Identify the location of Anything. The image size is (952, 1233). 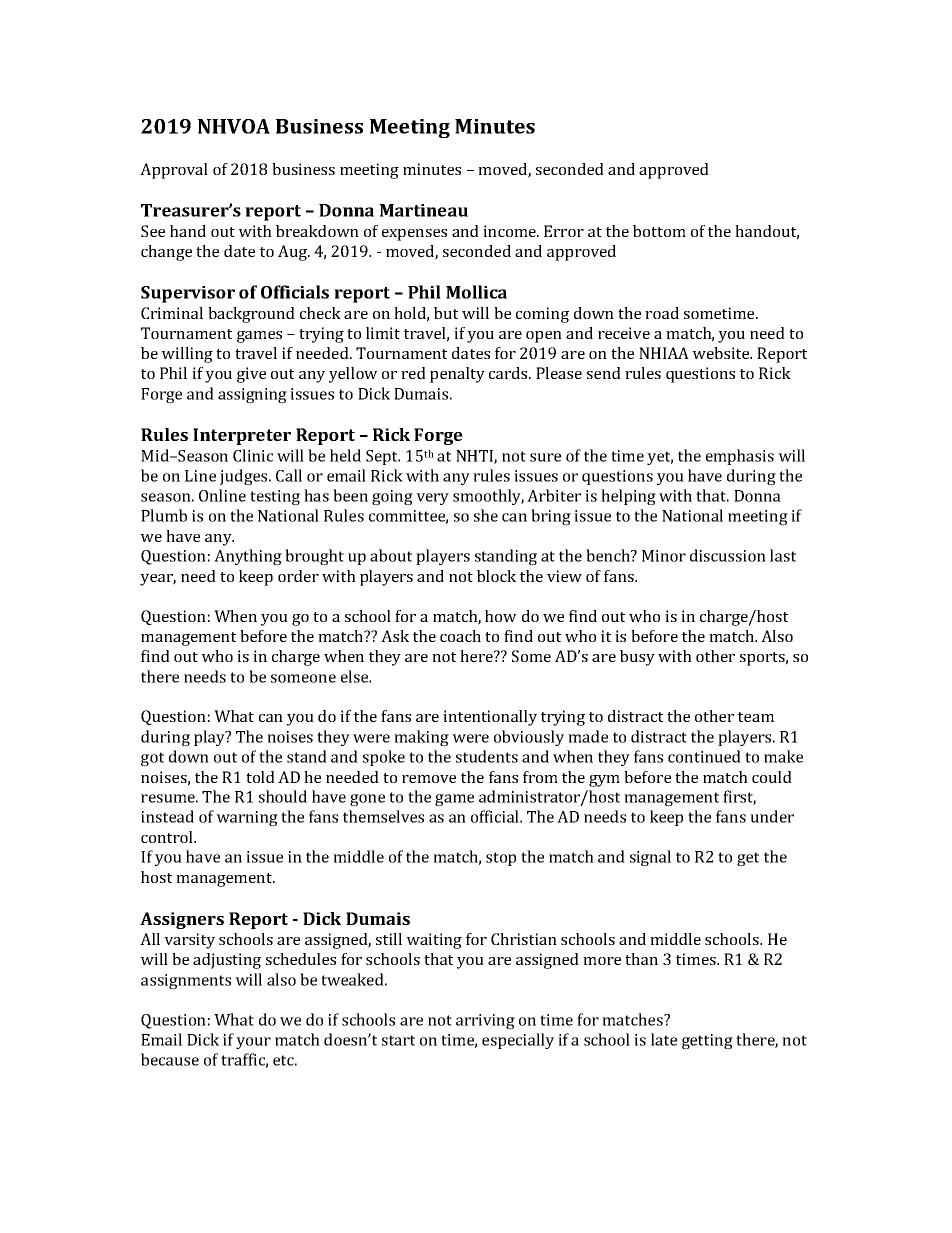
(248, 557).
